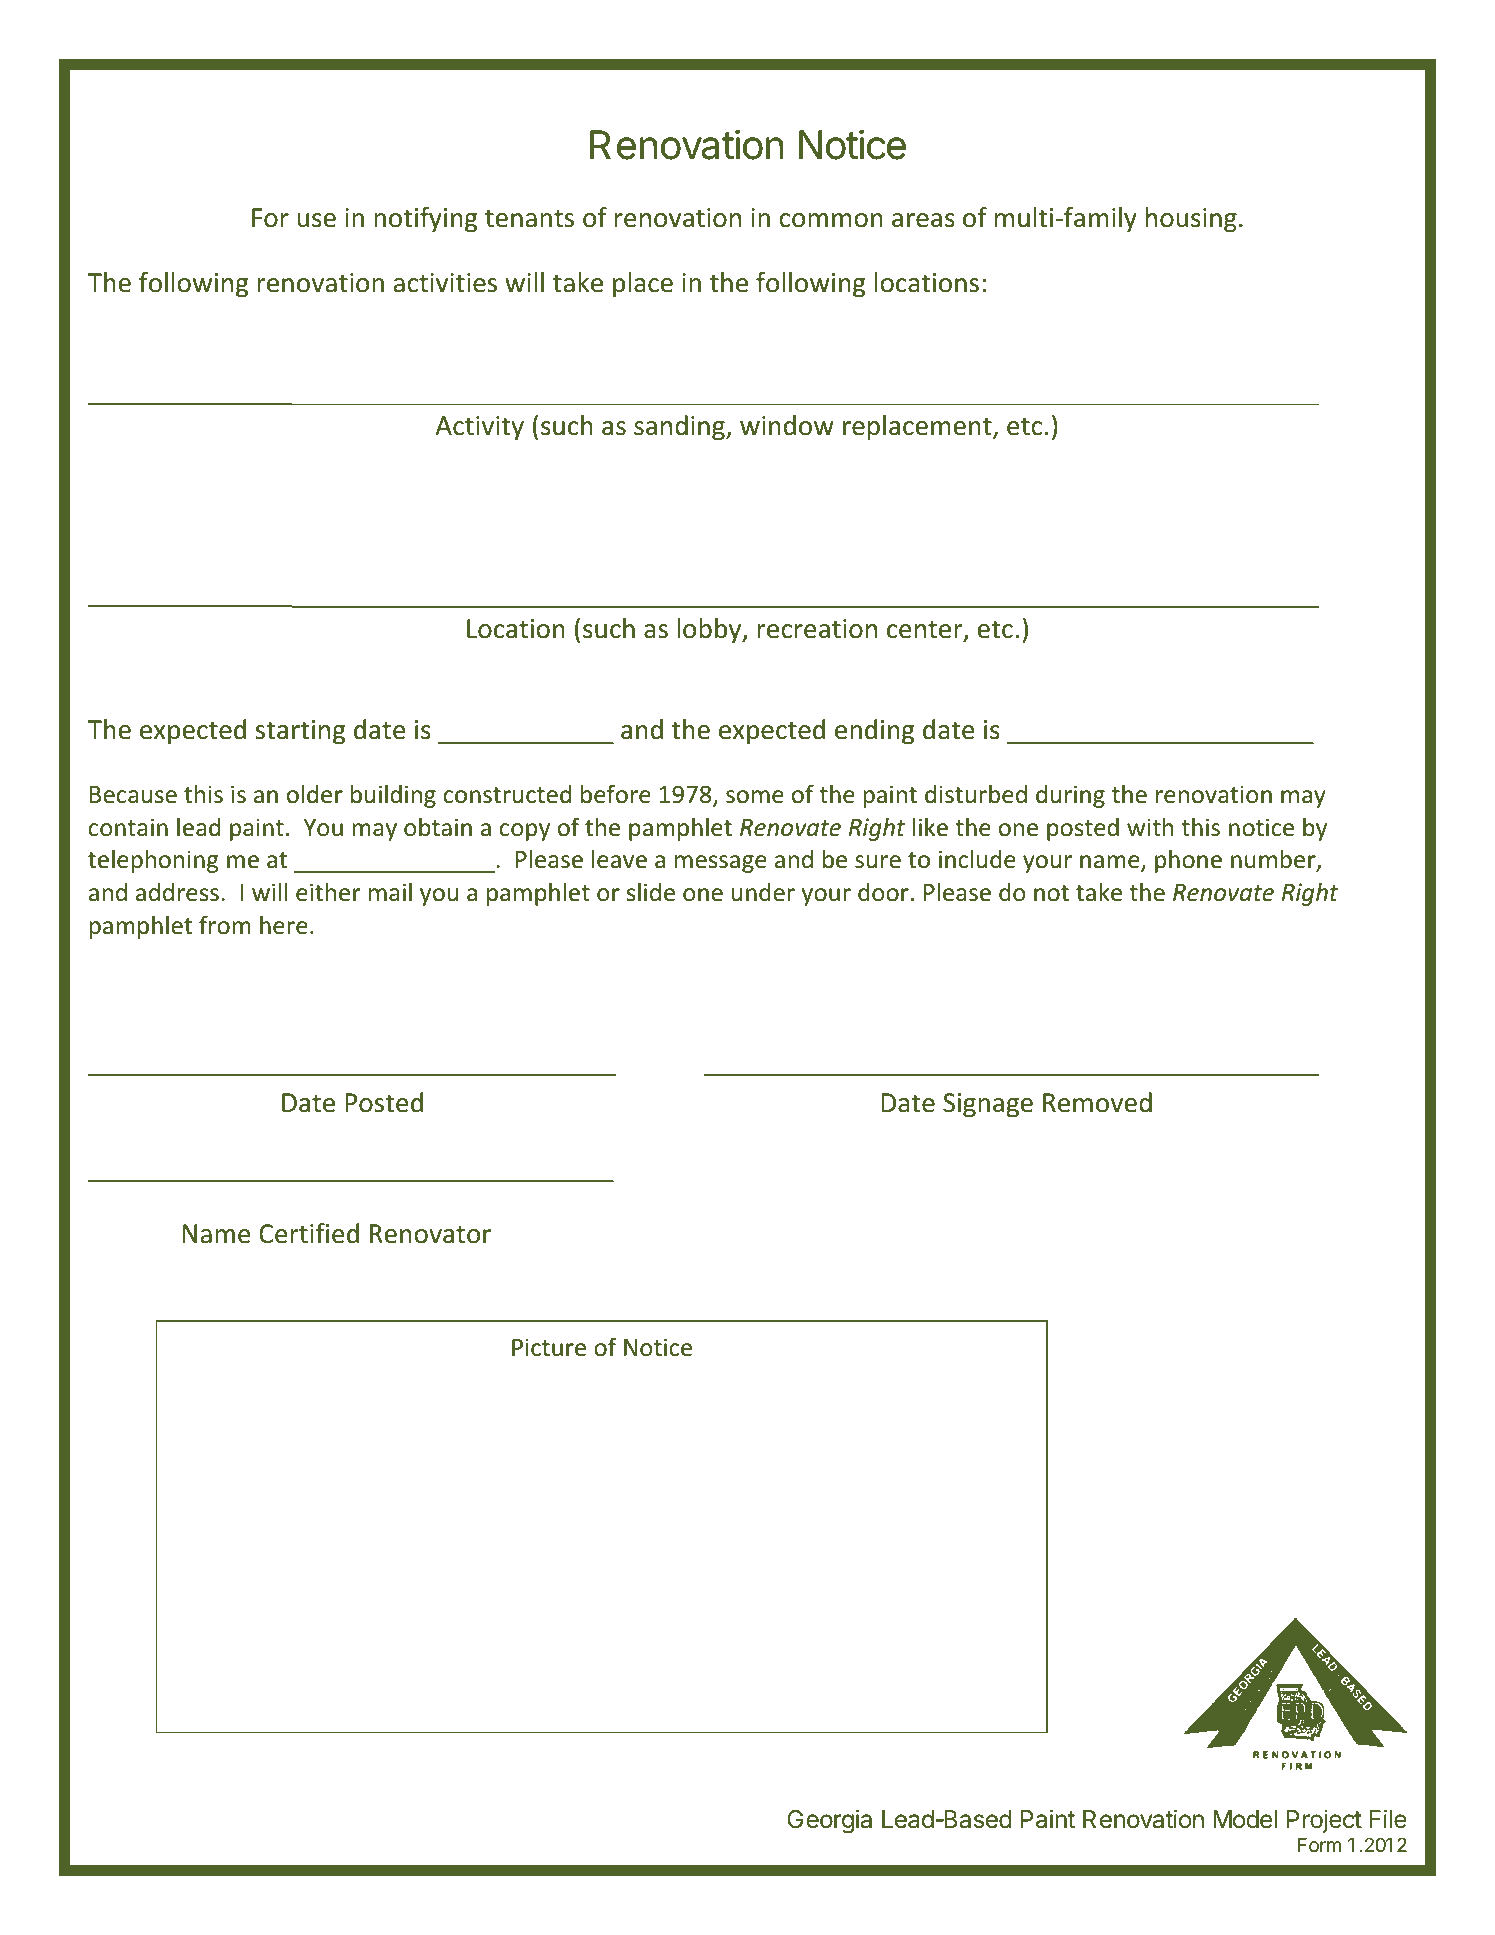  Describe the element at coordinates (1245, 1819) in the document. I see `Model` at that location.
